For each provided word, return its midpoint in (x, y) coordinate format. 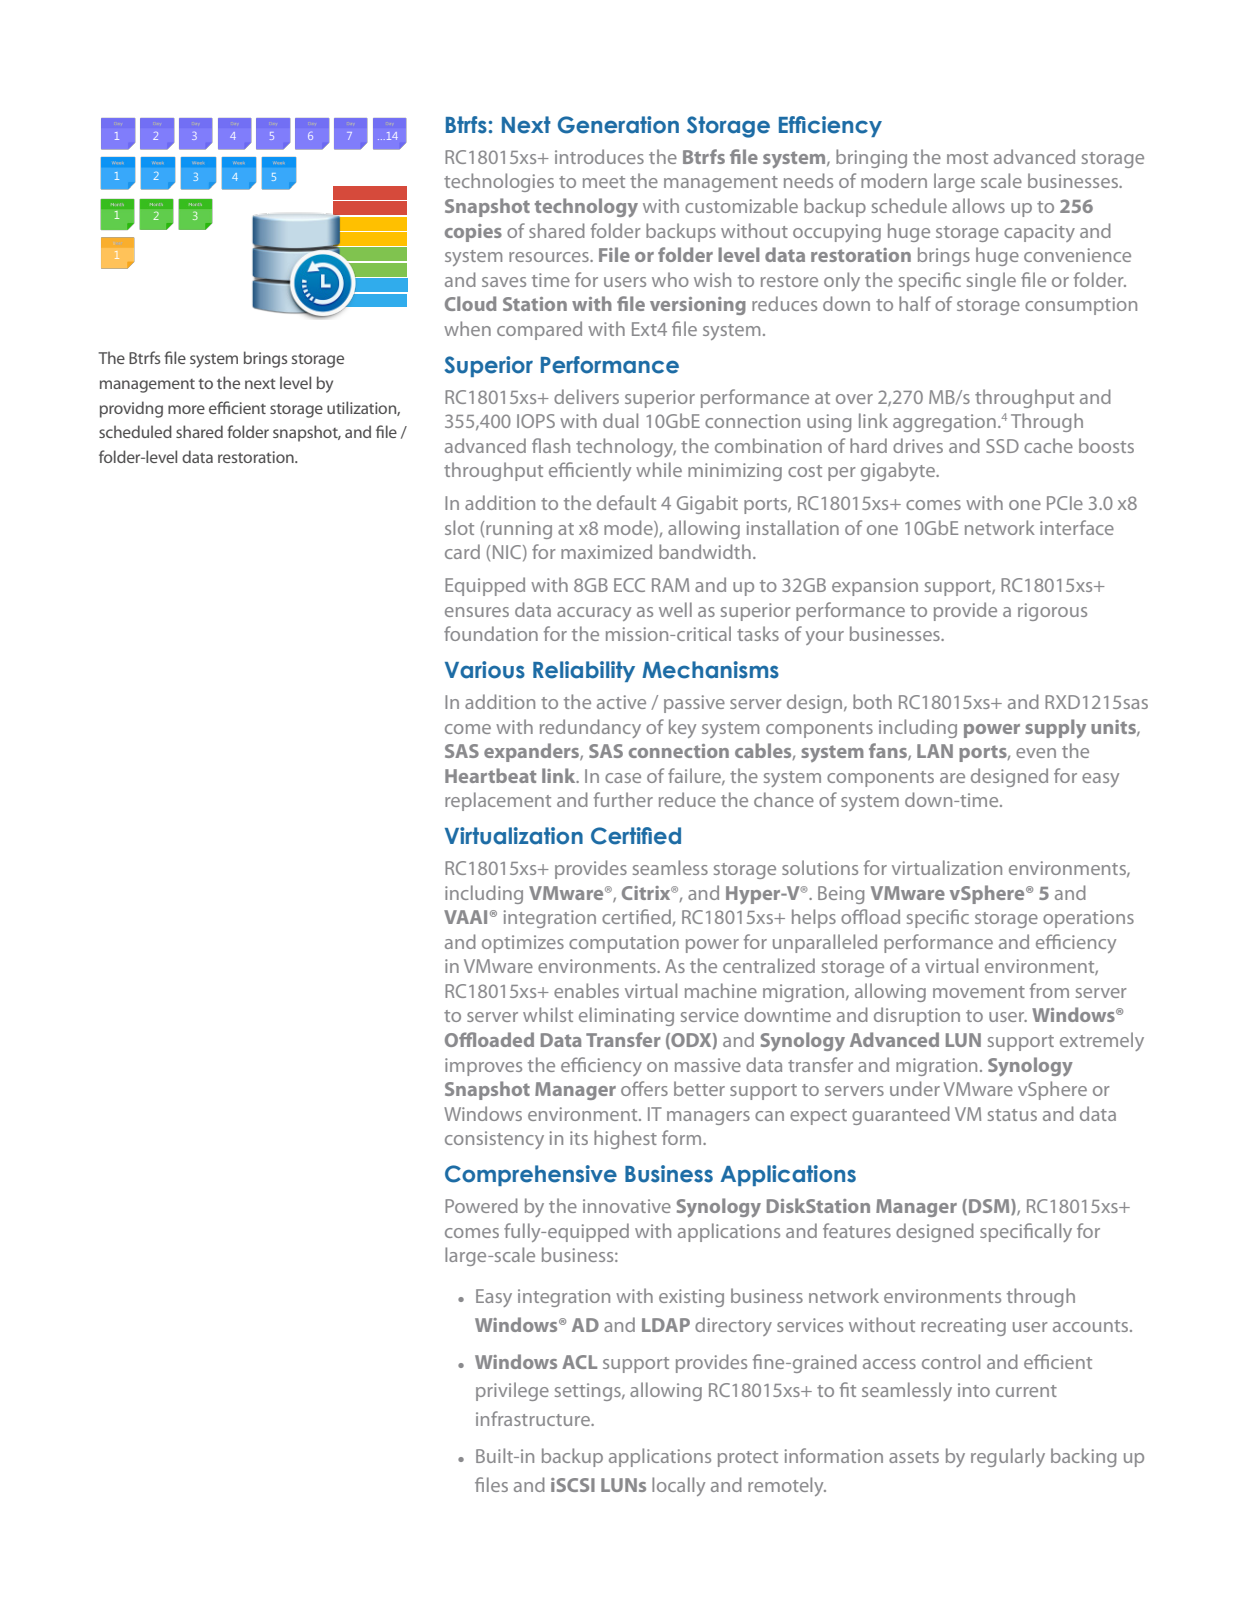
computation (624, 944)
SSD (1002, 446)
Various (485, 670)
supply (1055, 728)
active (621, 702)
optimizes (523, 944)
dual (620, 420)
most (967, 158)
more (186, 409)
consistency (494, 1140)
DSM (990, 1207)
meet (604, 182)
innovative (627, 1206)
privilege (512, 1391)
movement (979, 992)
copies (473, 233)
